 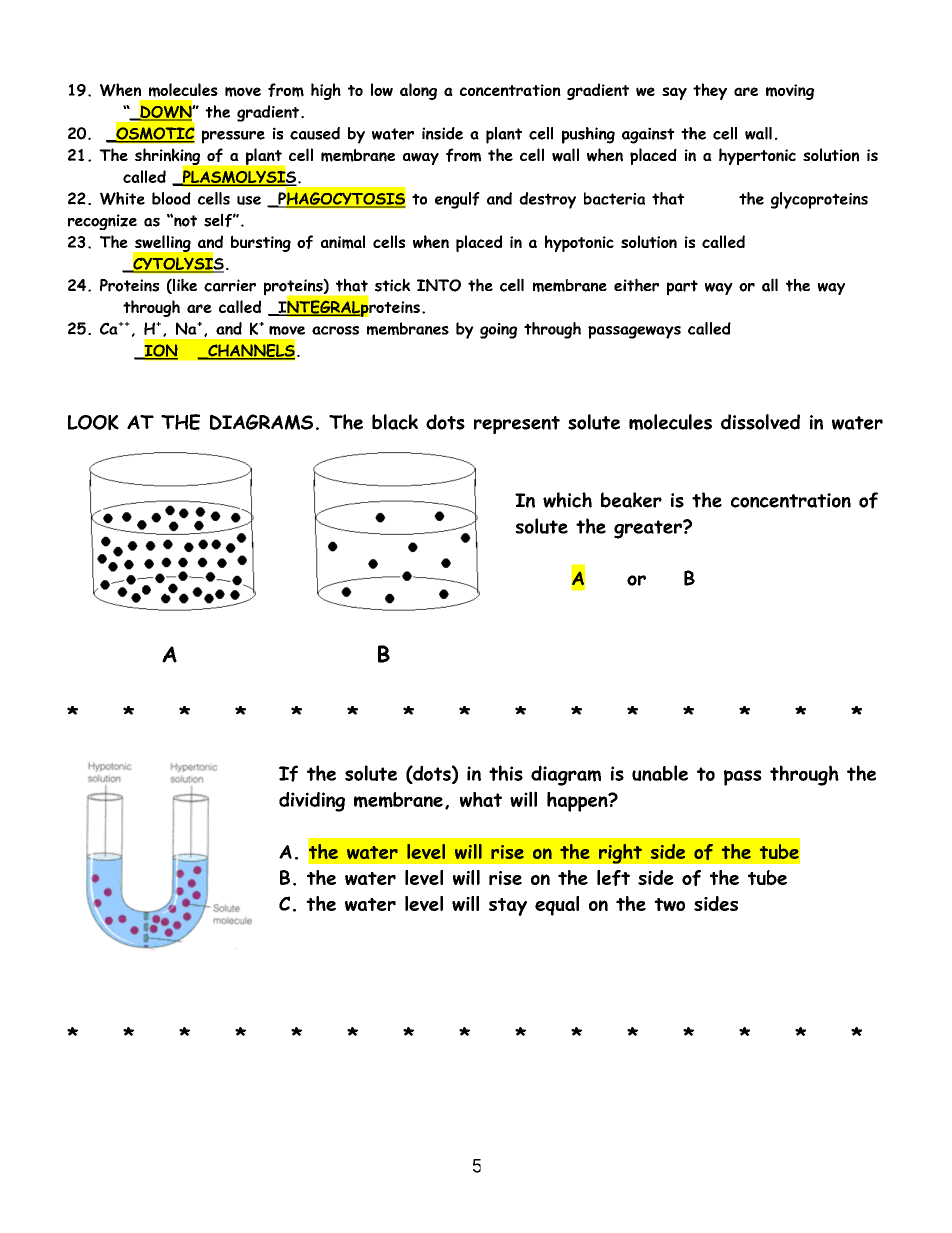 I want to click on pressure, so click(x=233, y=137).
